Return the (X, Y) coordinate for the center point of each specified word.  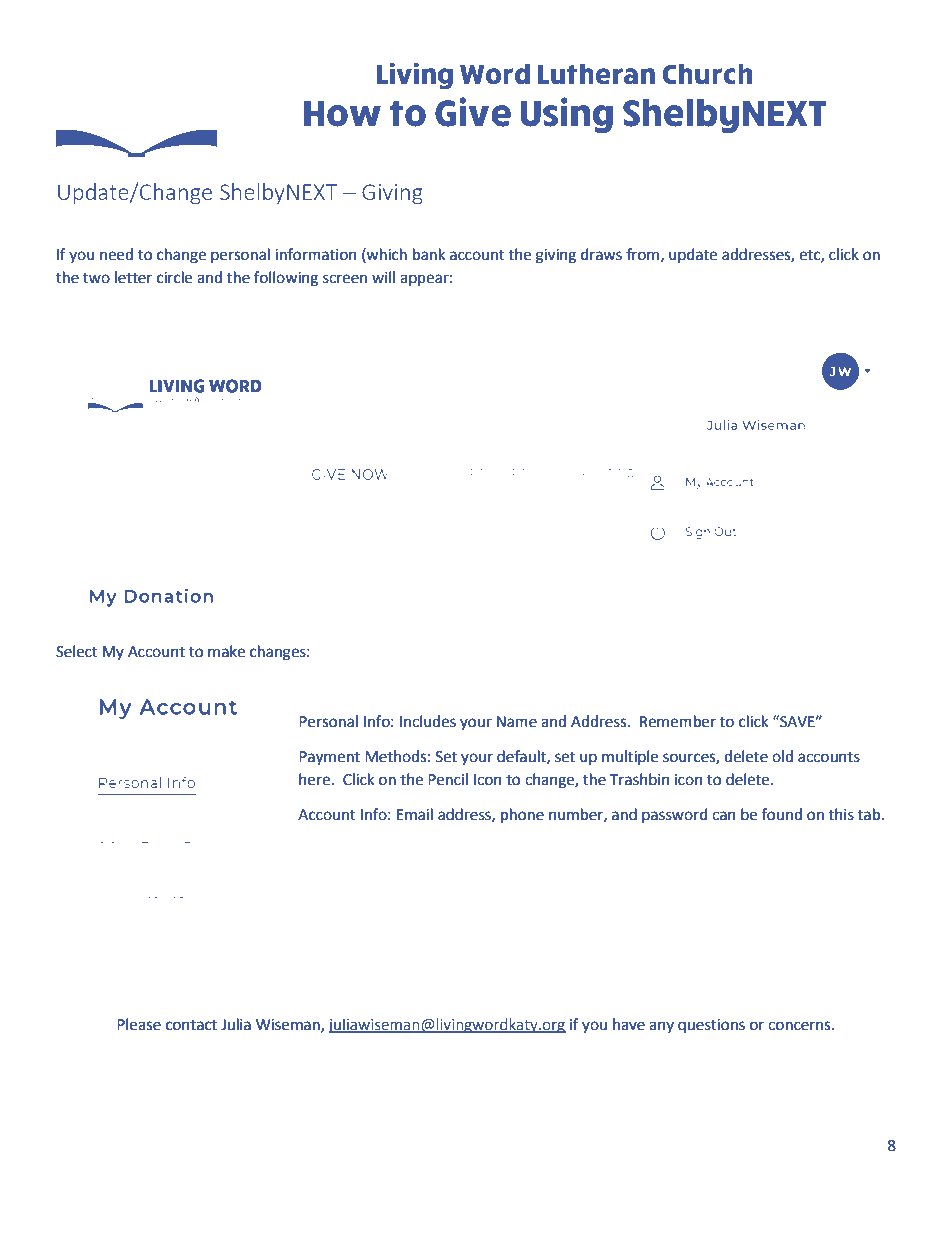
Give (473, 112)
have (629, 1024)
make (226, 651)
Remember (678, 721)
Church (707, 74)
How (342, 114)
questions (711, 1026)
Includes (428, 721)
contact (191, 1025)
